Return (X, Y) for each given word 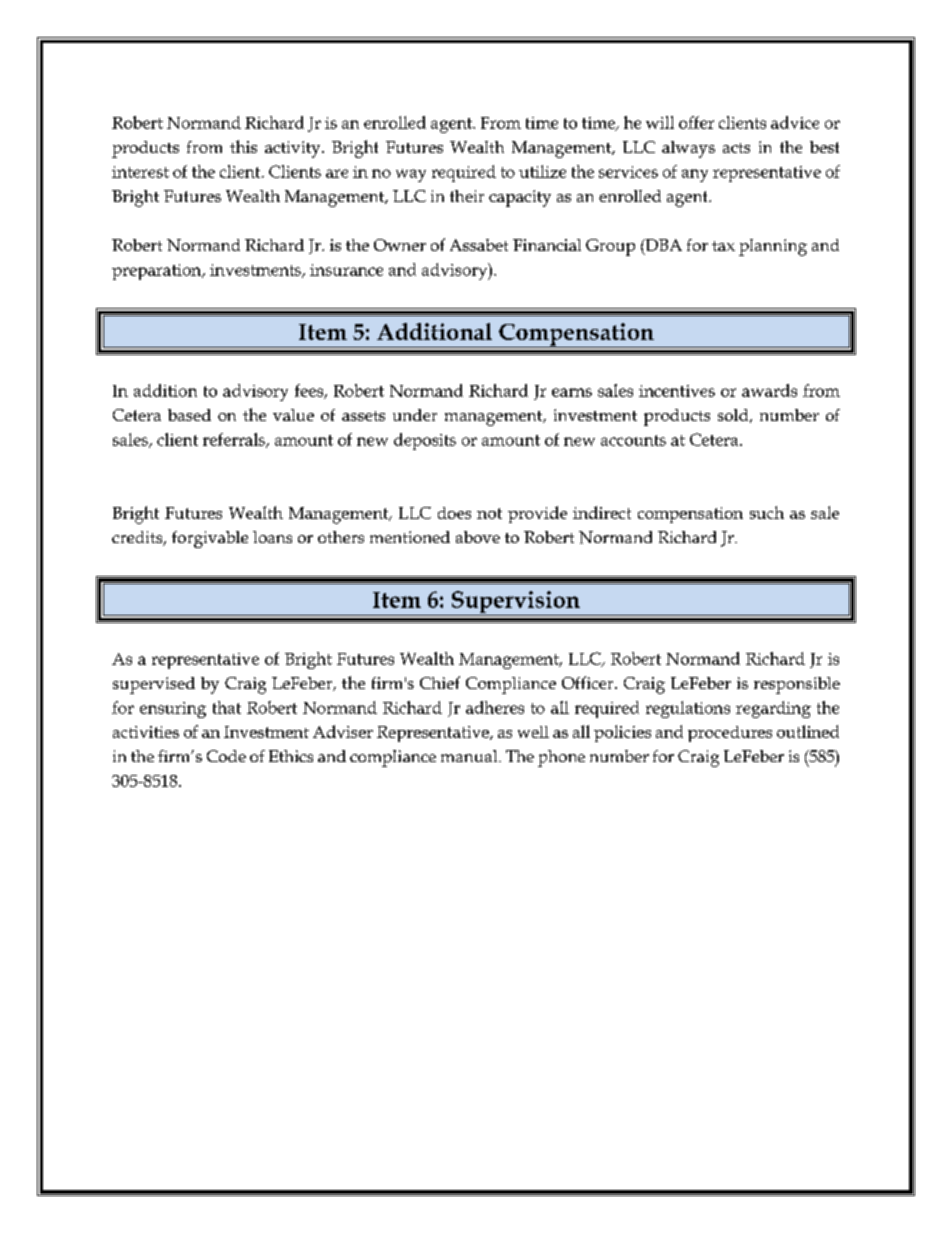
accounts (633, 440)
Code (226, 756)
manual (470, 756)
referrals (235, 440)
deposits (425, 441)
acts (736, 148)
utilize (542, 171)
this (243, 146)
